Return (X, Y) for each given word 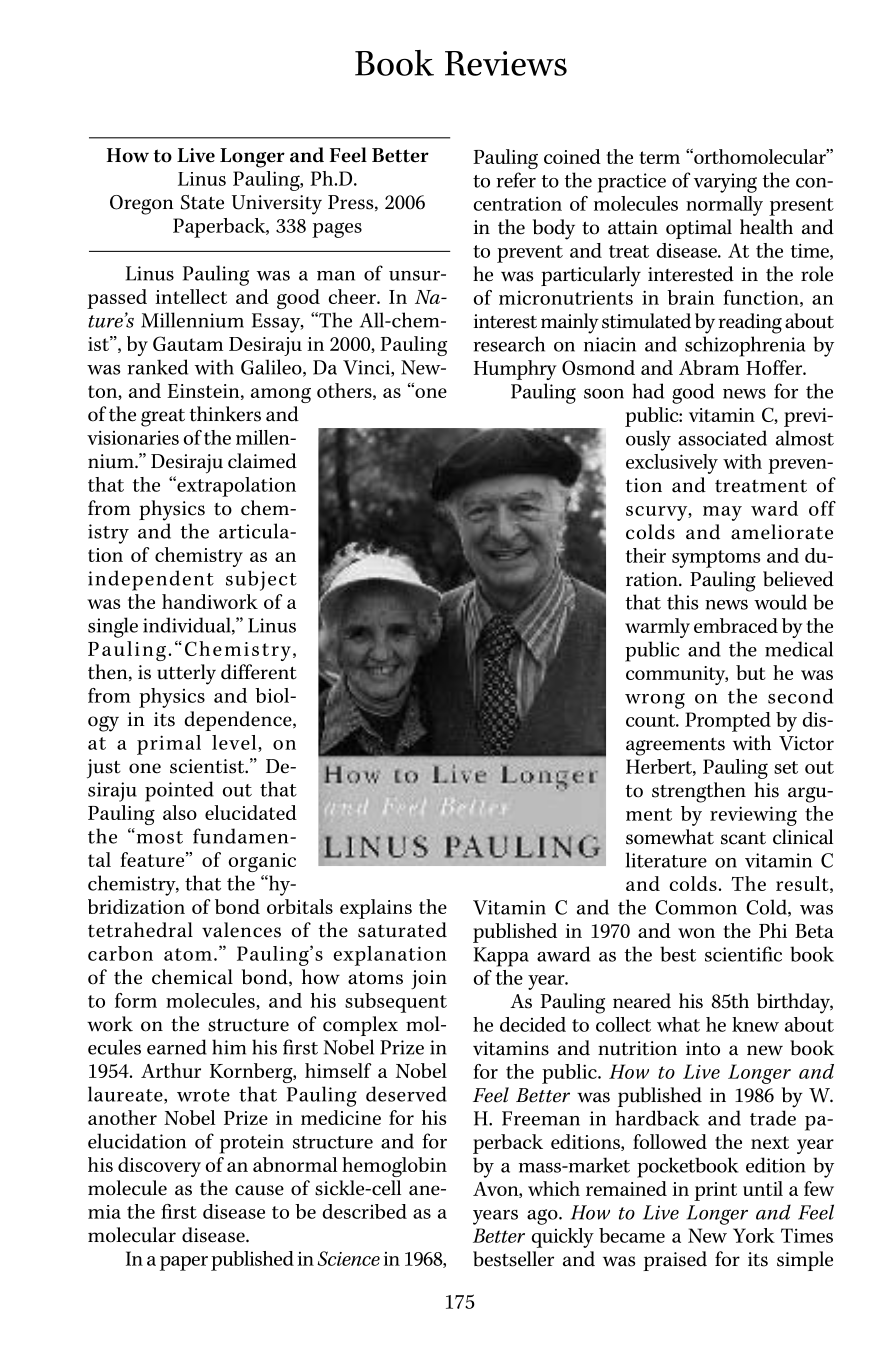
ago (543, 1217)
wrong (655, 701)
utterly (186, 674)
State (202, 202)
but (751, 672)
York (754, 1235)
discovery (159, 1167)
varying (725, 183)
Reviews (506, 63)
